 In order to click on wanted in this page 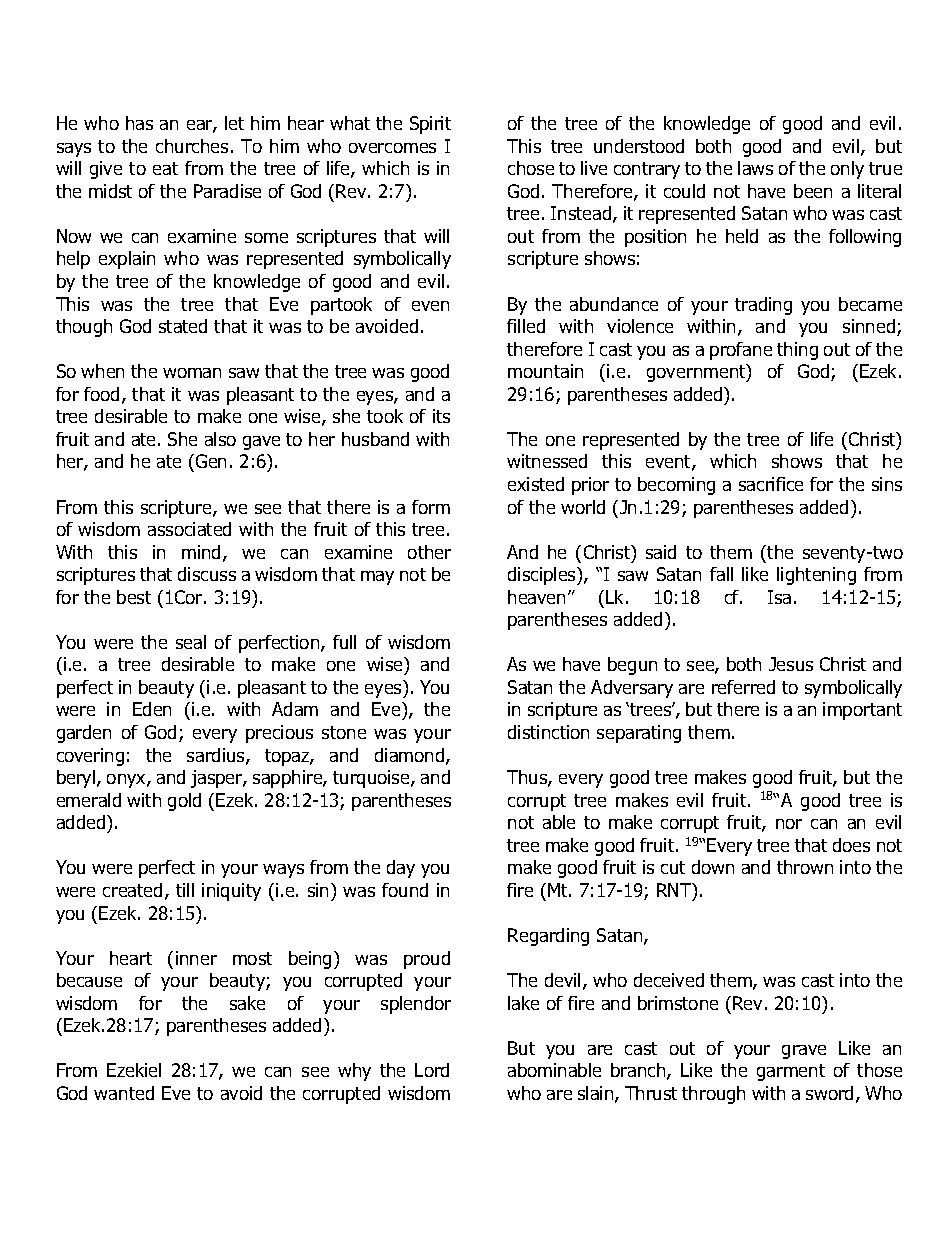, I will do `click(124, 1093)`.
